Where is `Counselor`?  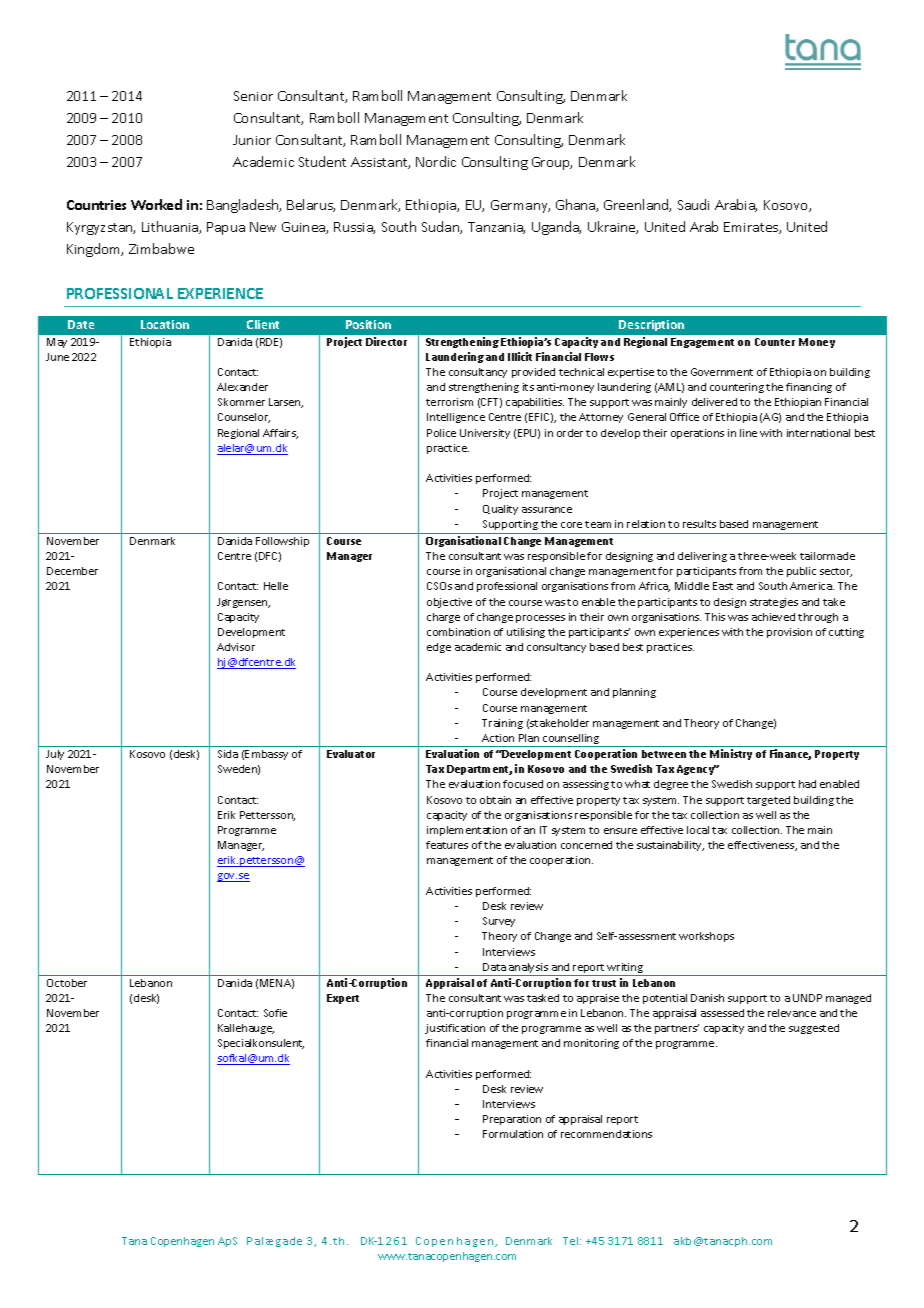 Counselor is located at coordinates (244, 418).
